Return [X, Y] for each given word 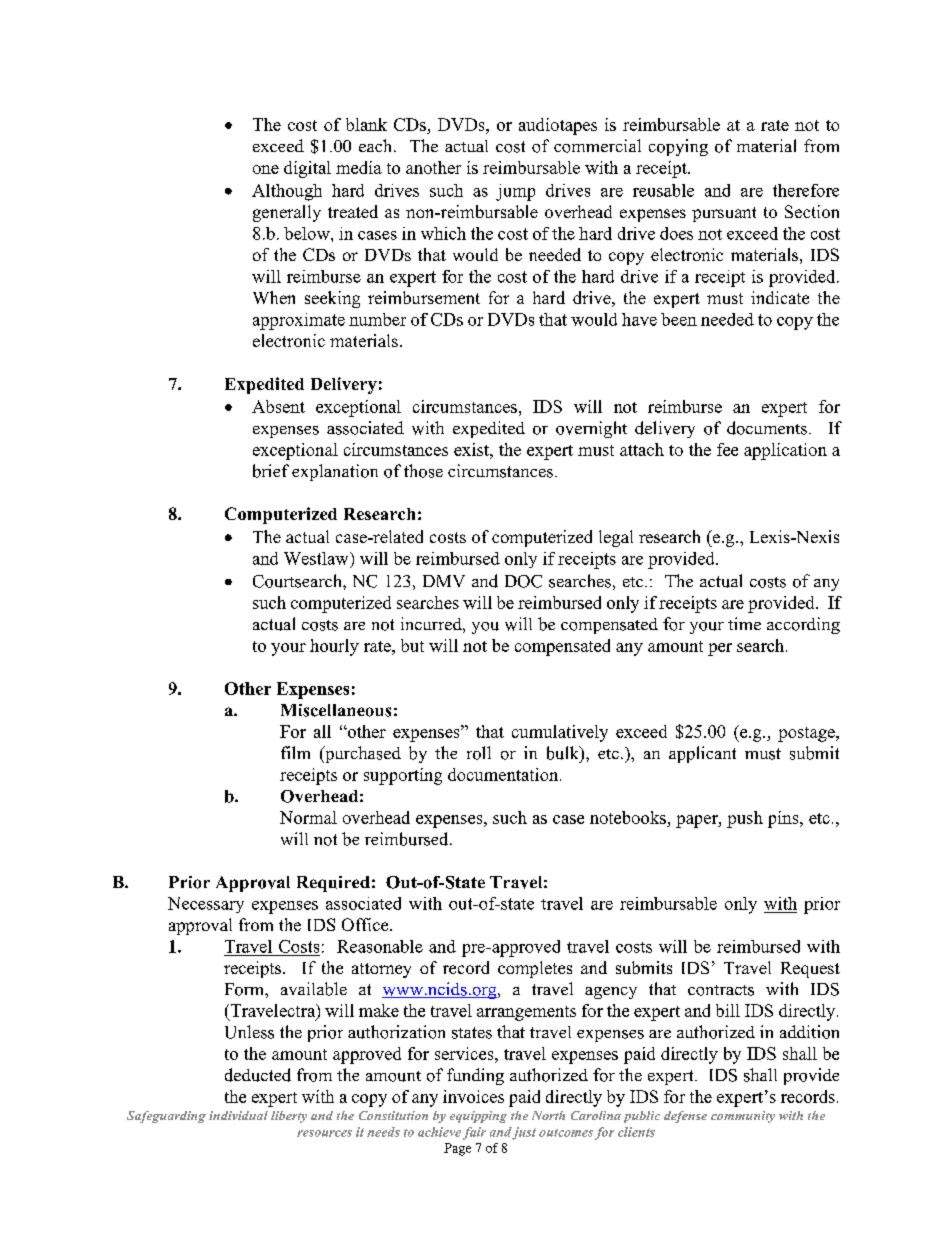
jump [515, 192]
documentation [504, 774]
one [266, 169]
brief [271, 471]
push [745, 819]
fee [727, 449]
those [423, 471]
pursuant [724, 214]
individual [238, 1115]
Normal [308, 817]
